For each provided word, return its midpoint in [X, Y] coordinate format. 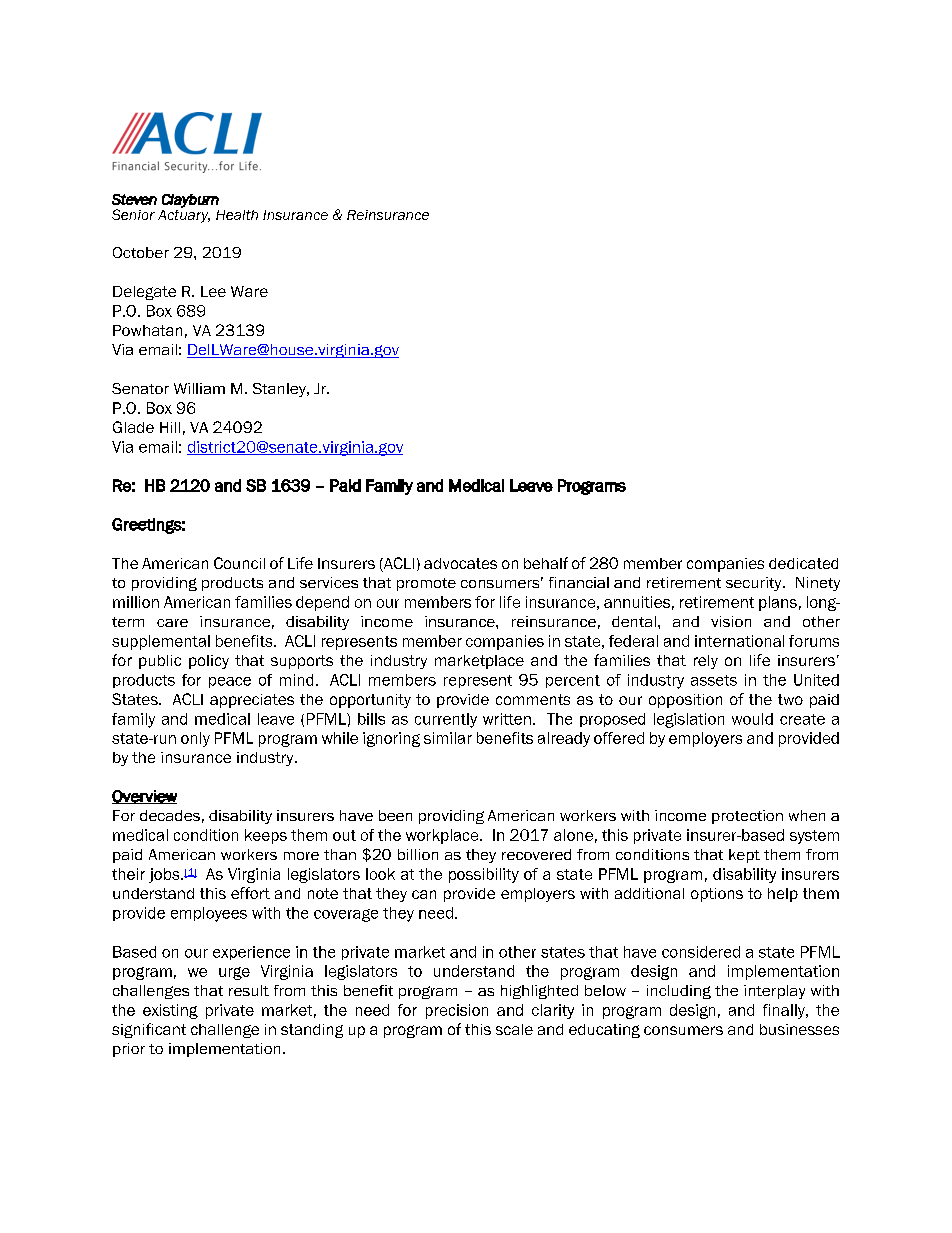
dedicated [803, 563]
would [752, 719]
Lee [213, 291]
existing [170, 1011]
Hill [170, 427]
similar [448, 738]
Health [237, 215]
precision [457, 1011]
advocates [460, 563]
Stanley [280, 390]
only [195, 739]
